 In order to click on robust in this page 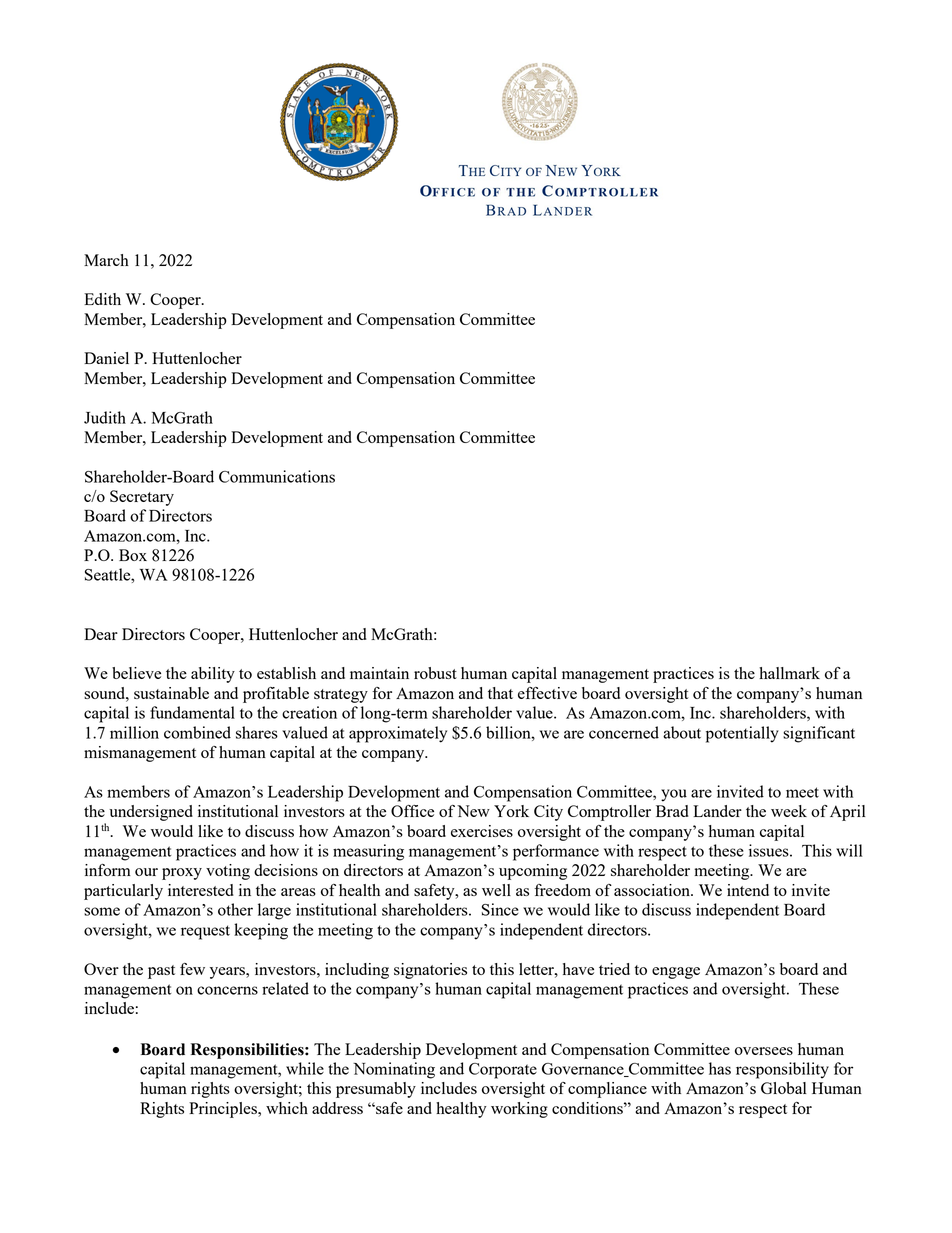, I will do `click(435, 673)`.
